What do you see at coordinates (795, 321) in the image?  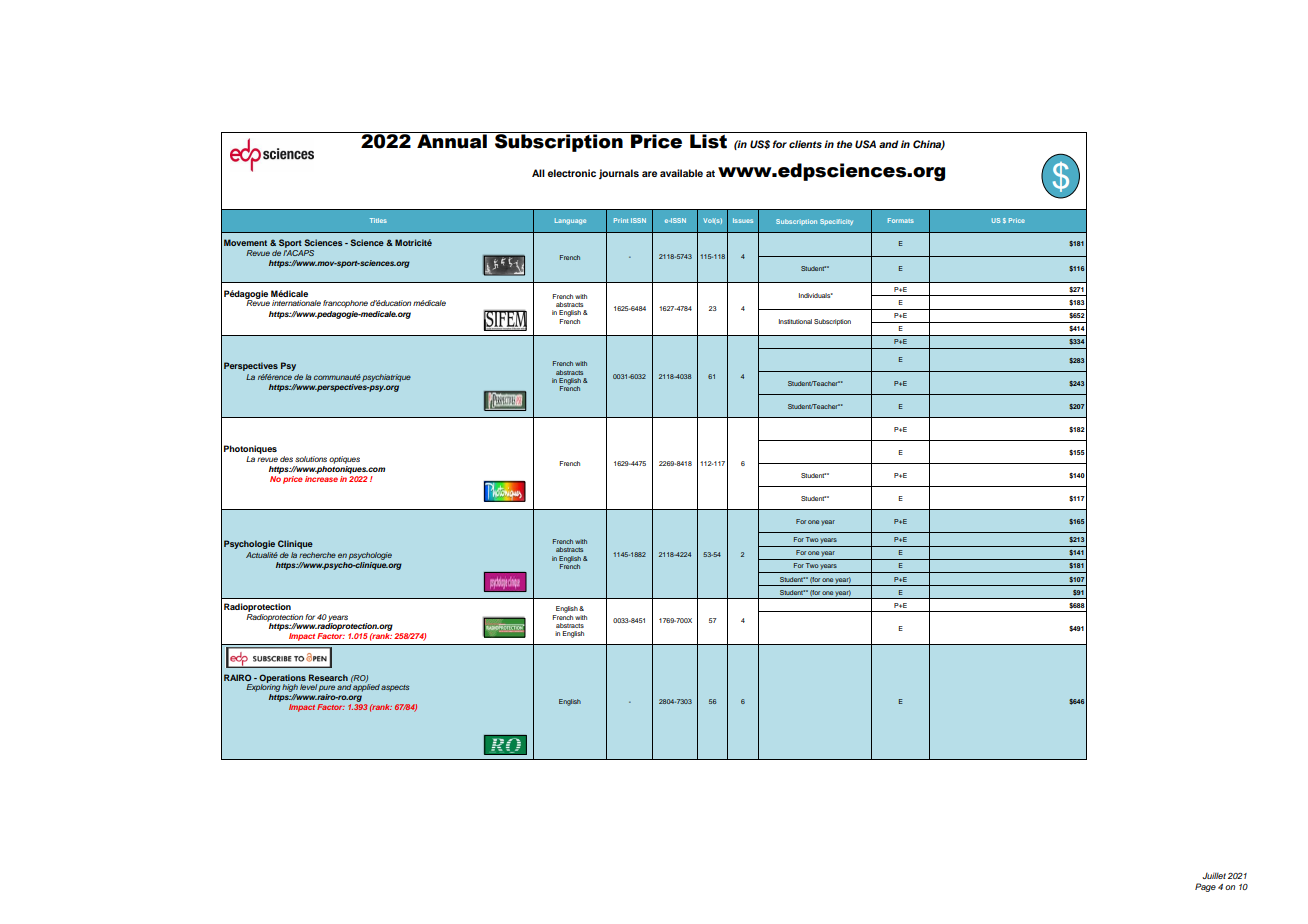 I see `Institutional` at bounding box center [795, 321].
